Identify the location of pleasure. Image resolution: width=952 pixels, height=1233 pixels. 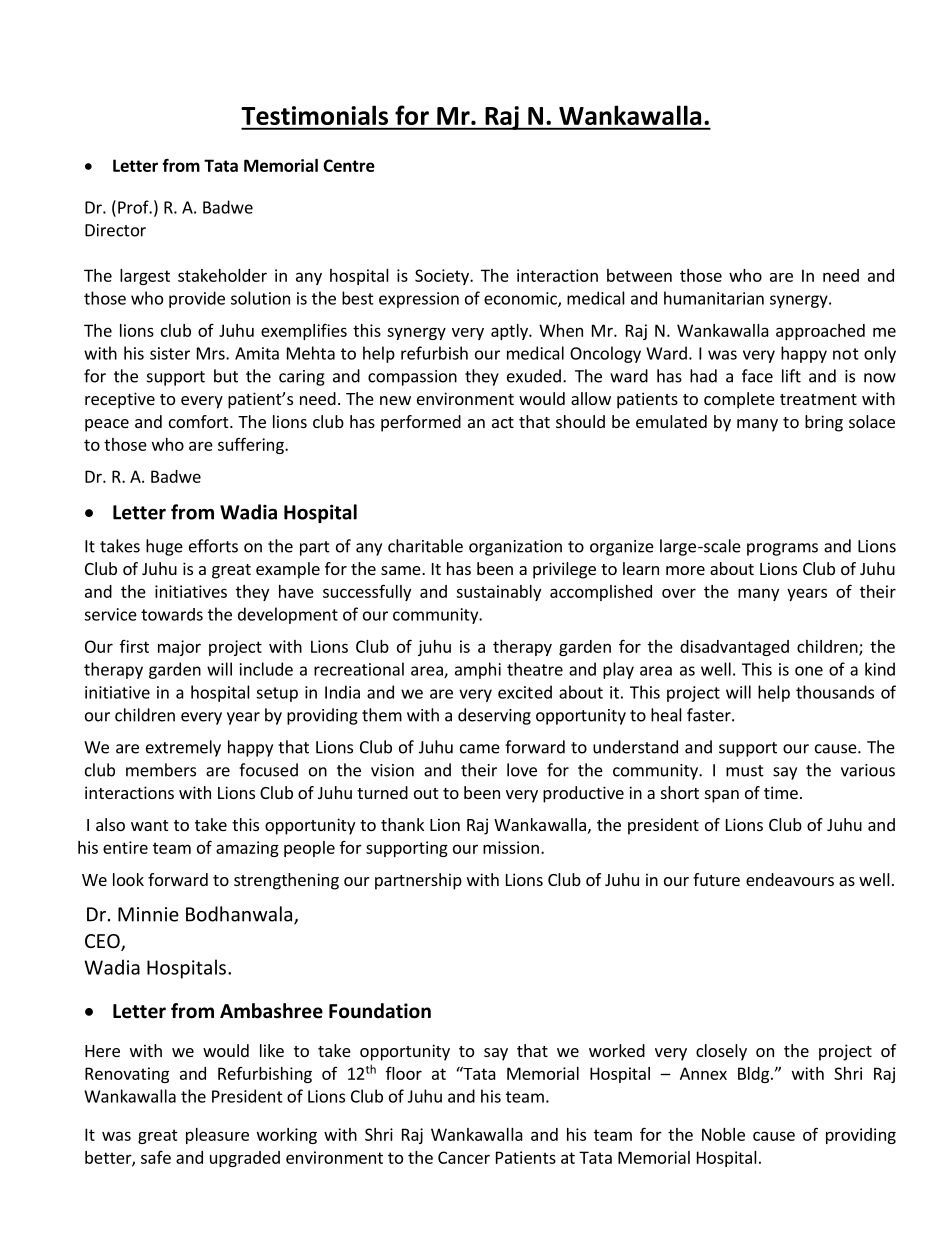
(217, 1136).
